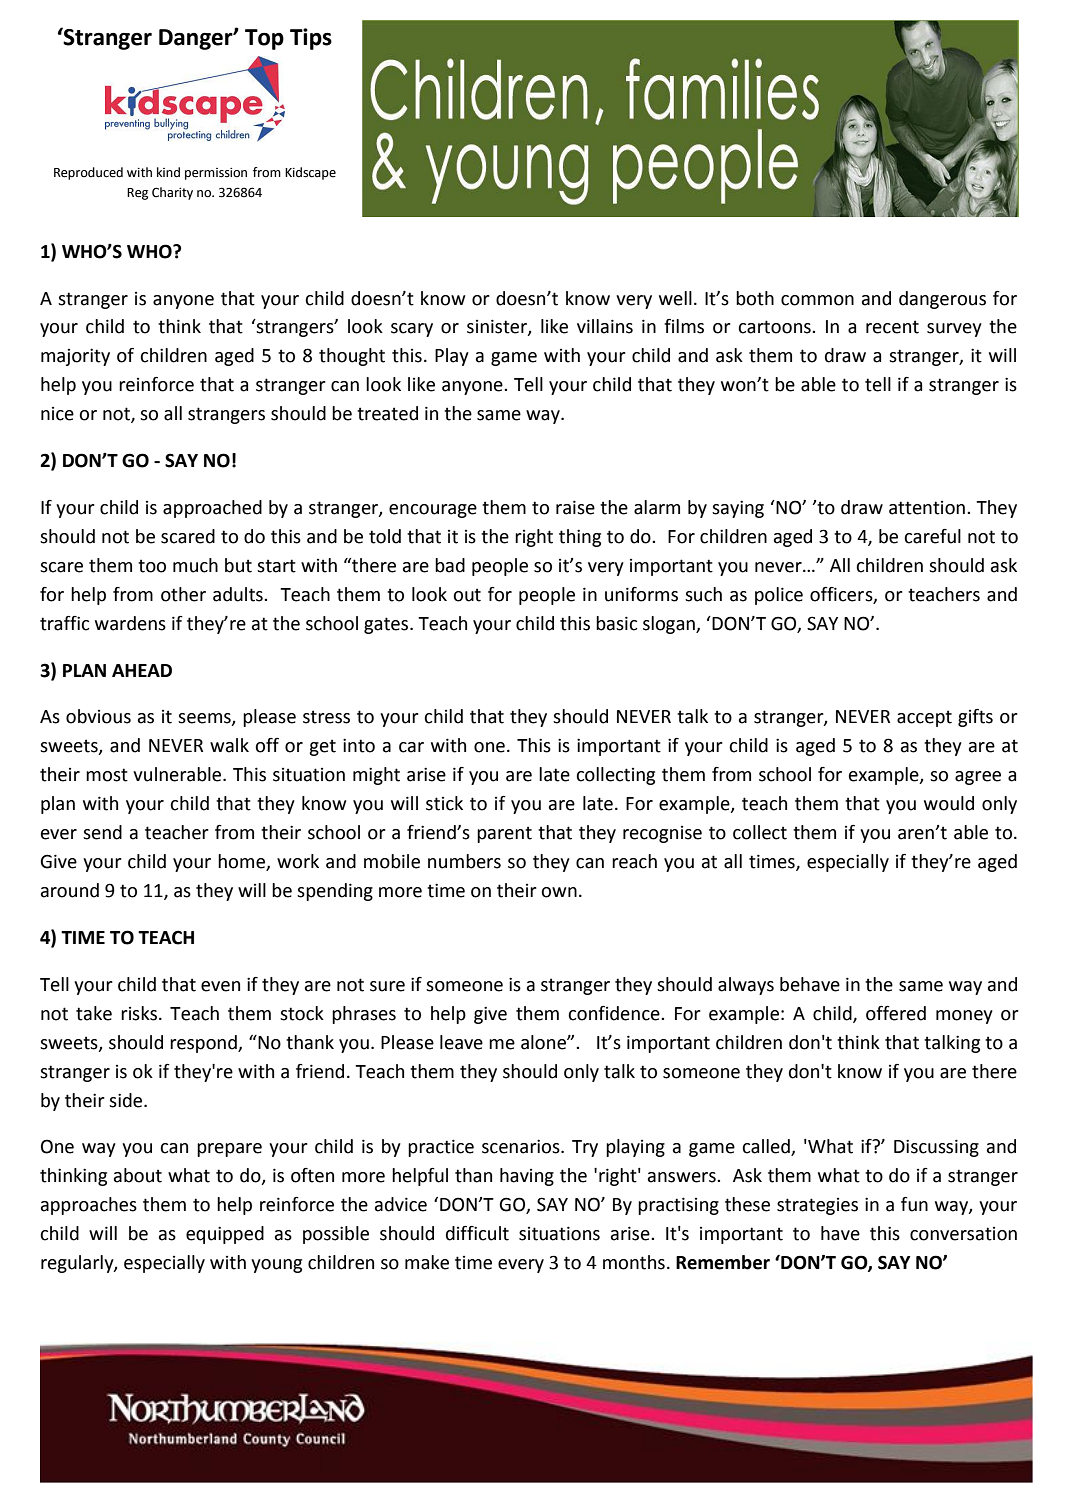 Image resolution: width=1067 pixels, height=1509 pixels. What do you see at coordinates (477, 1233) in the page?
I see `difficult` at bounding box center [477, 1233].
